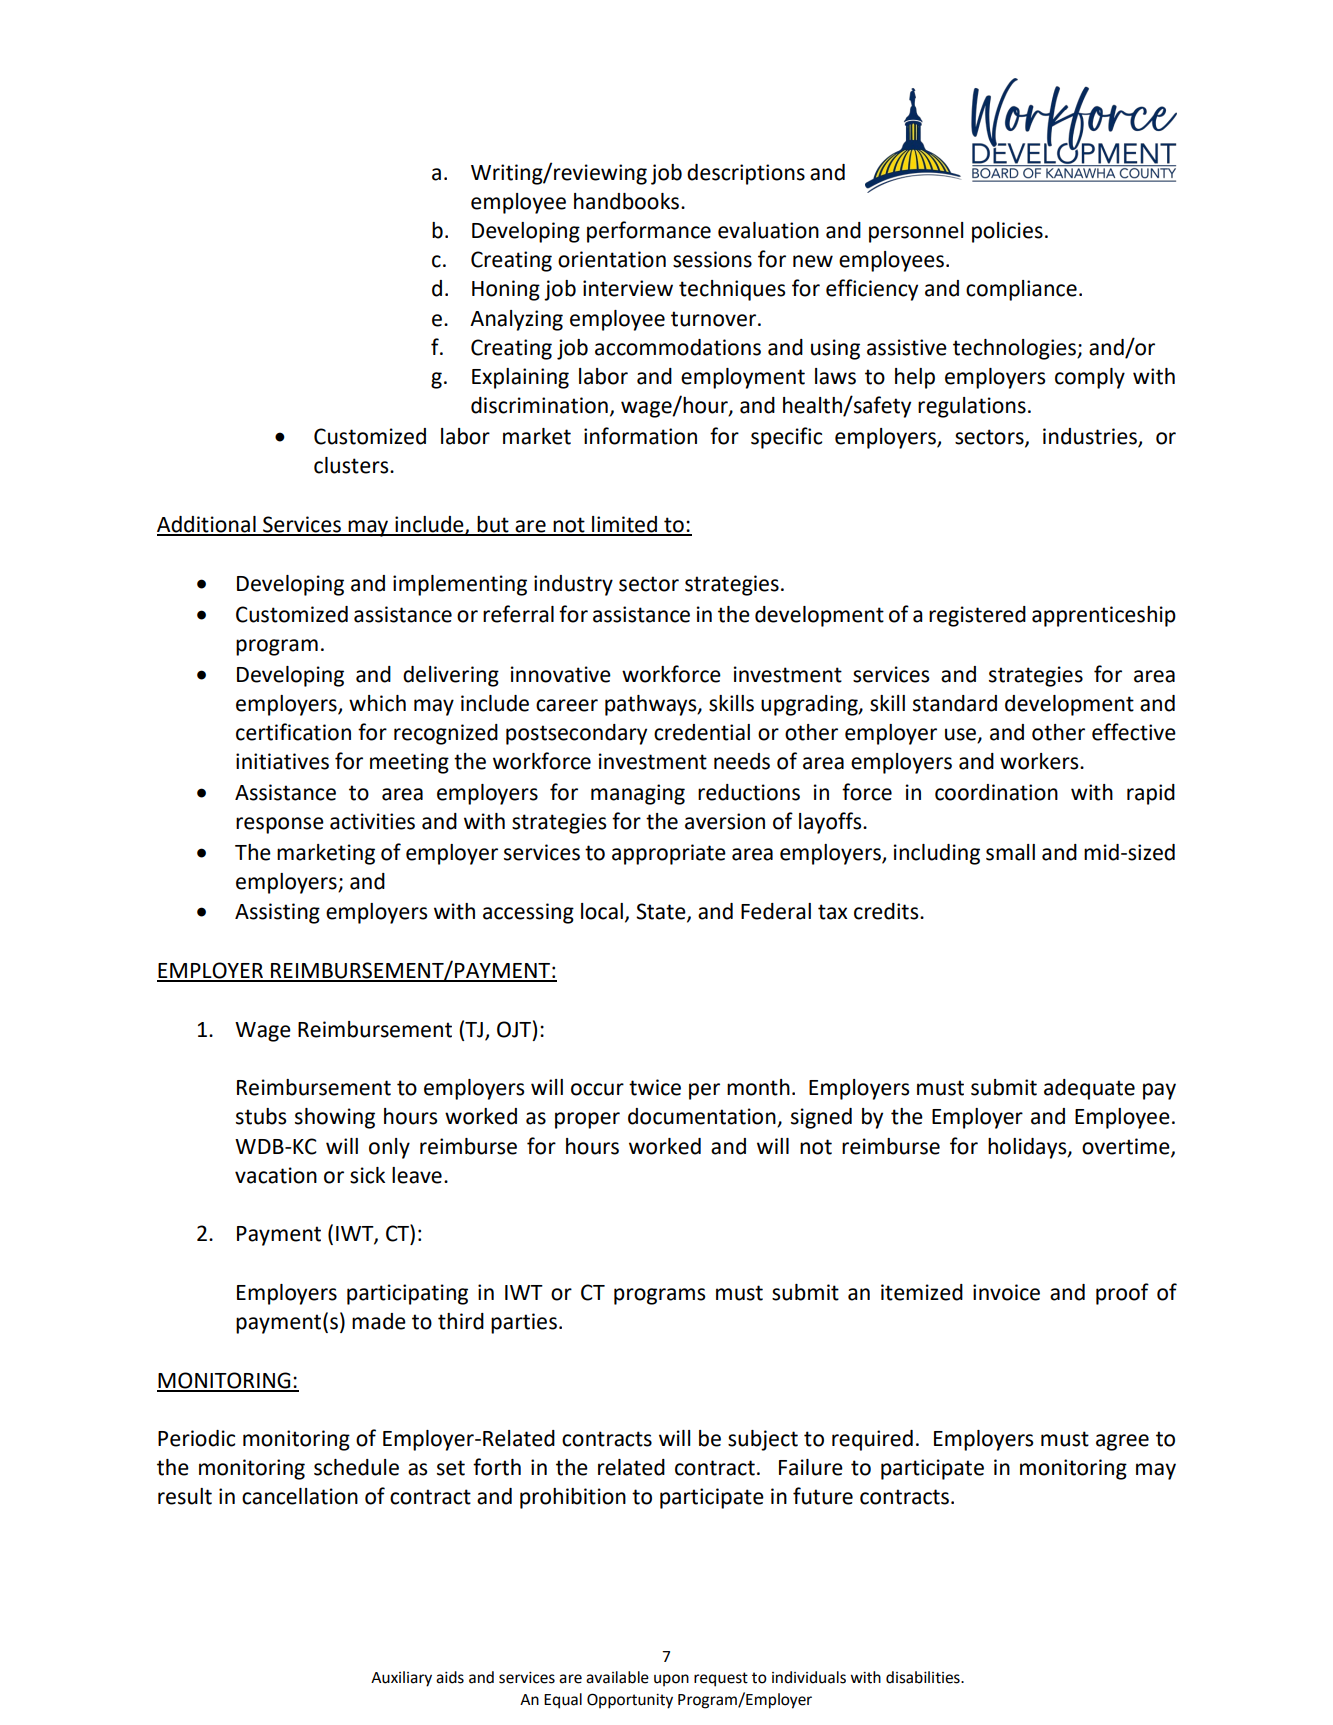 The image size is (1333, 1725). Describe the element at coordinates (649, 232) in the image. I see `performance` at that location.
